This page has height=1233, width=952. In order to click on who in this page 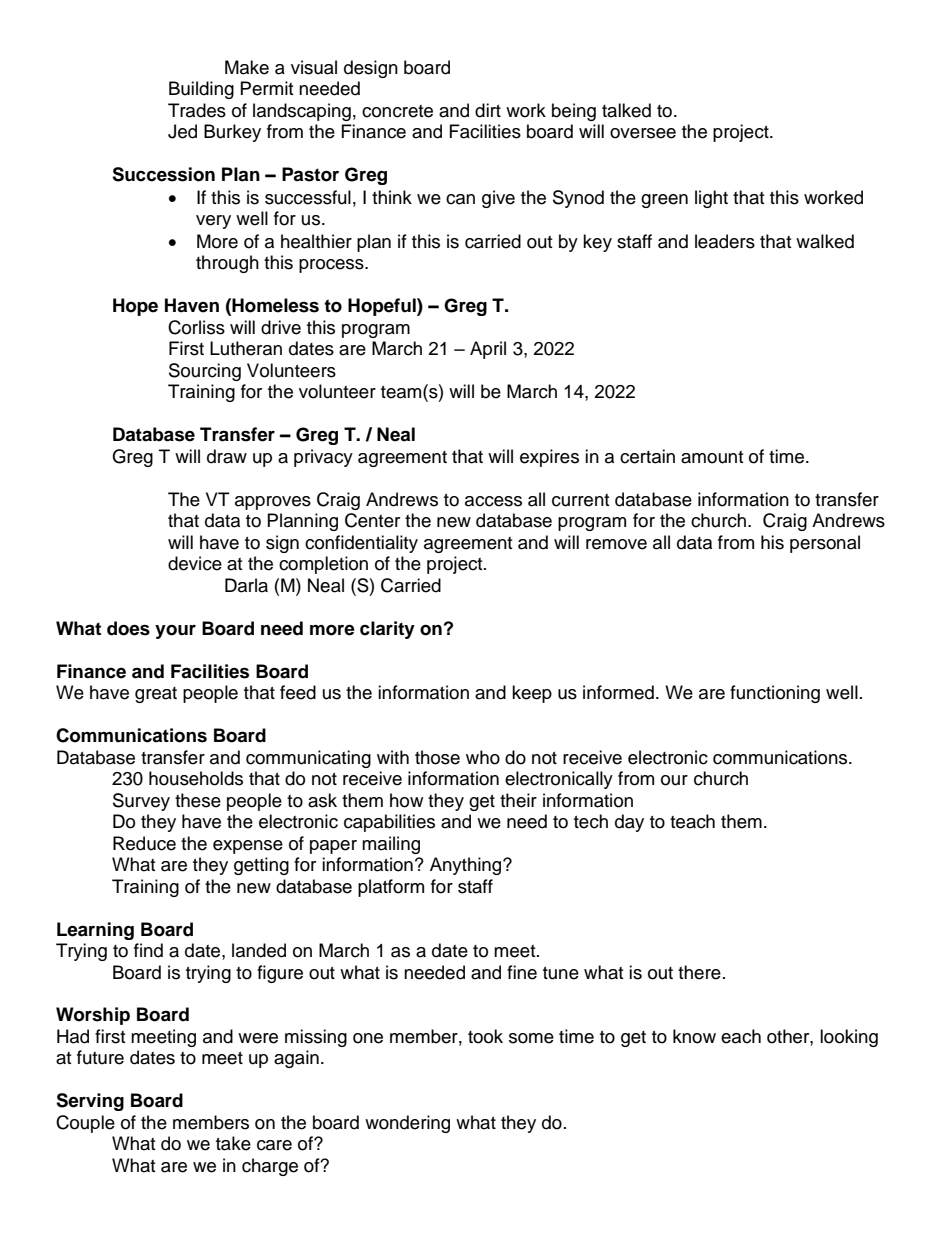, I will do `click(483, 757)`.
